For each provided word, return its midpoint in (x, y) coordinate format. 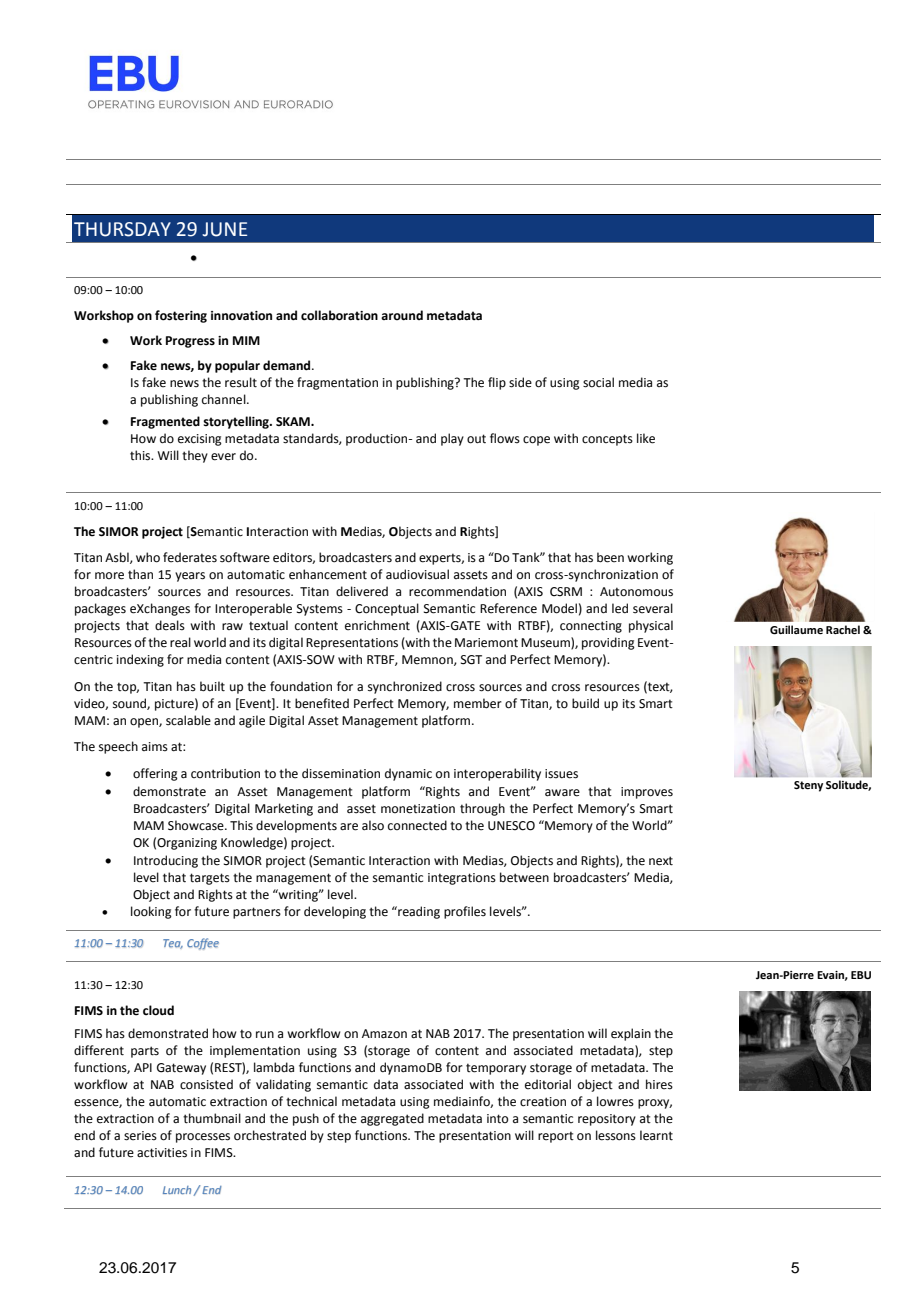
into (497, 1119)
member (478, 703)
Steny (808, 786)
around (402, 315)
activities (162, 1153)
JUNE (224, 229)
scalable (188, 720)
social (598, 382)
